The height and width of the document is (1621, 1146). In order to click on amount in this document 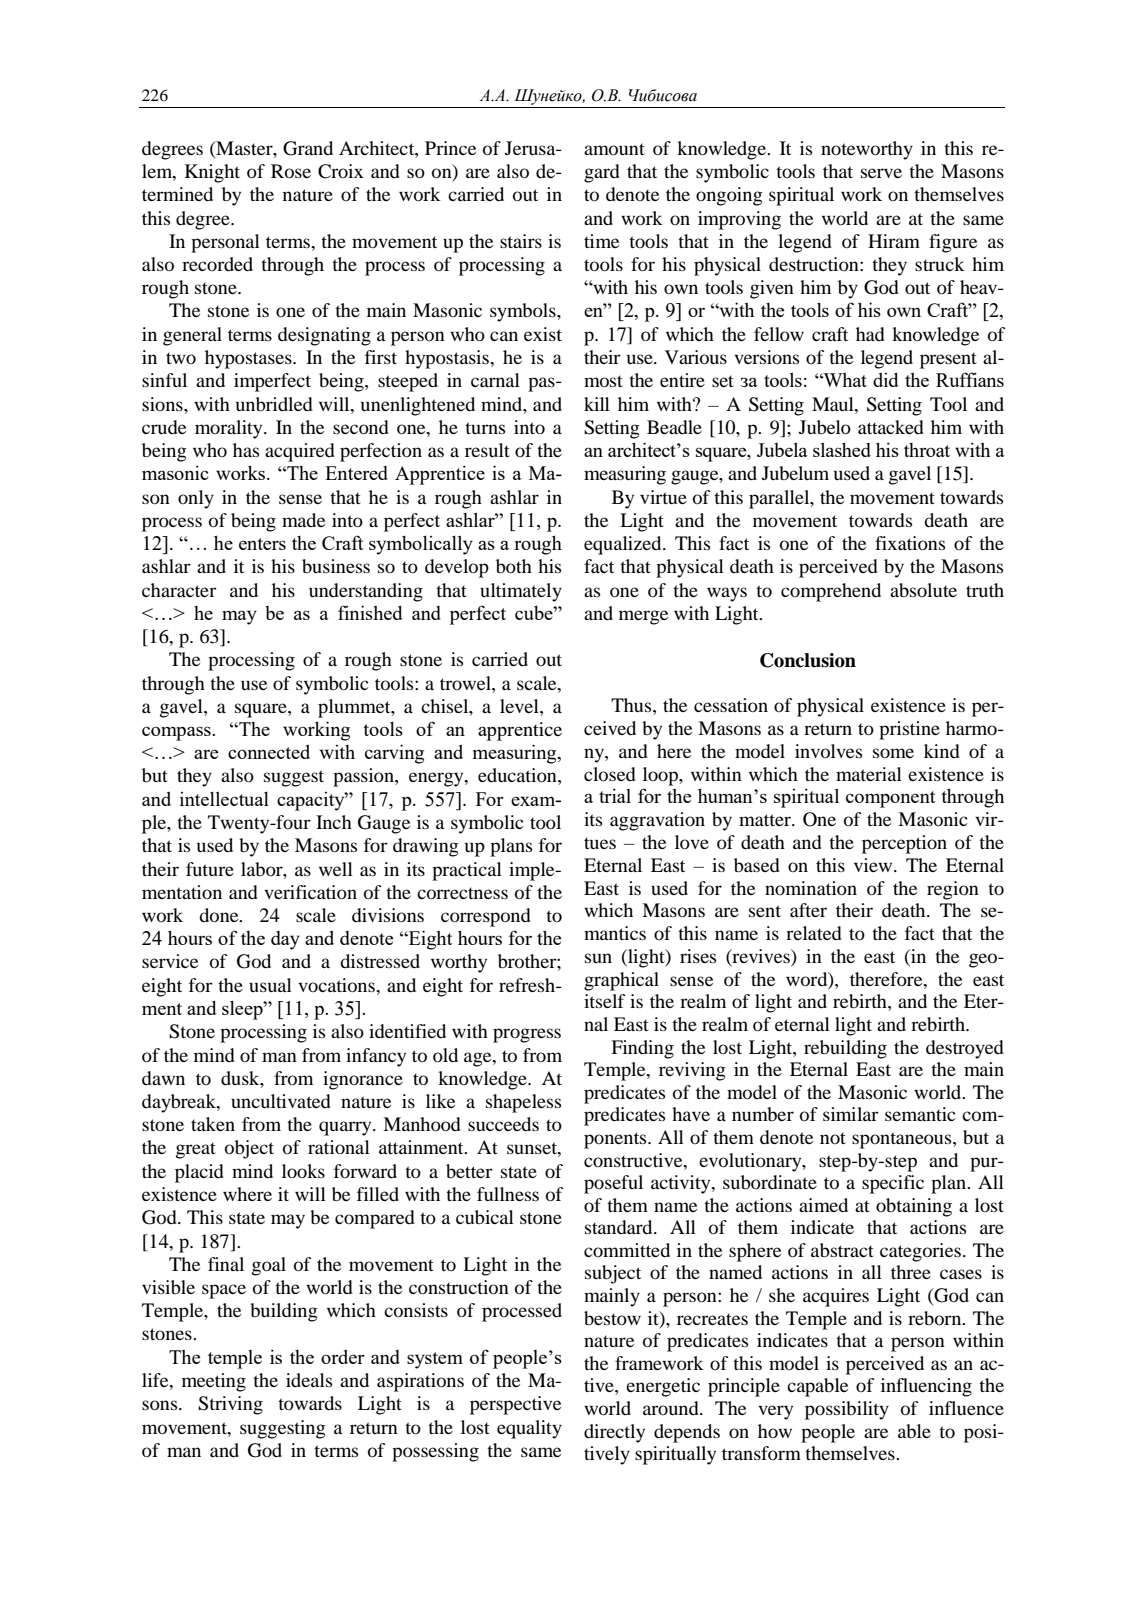, I will do `click(614, 149)`.
